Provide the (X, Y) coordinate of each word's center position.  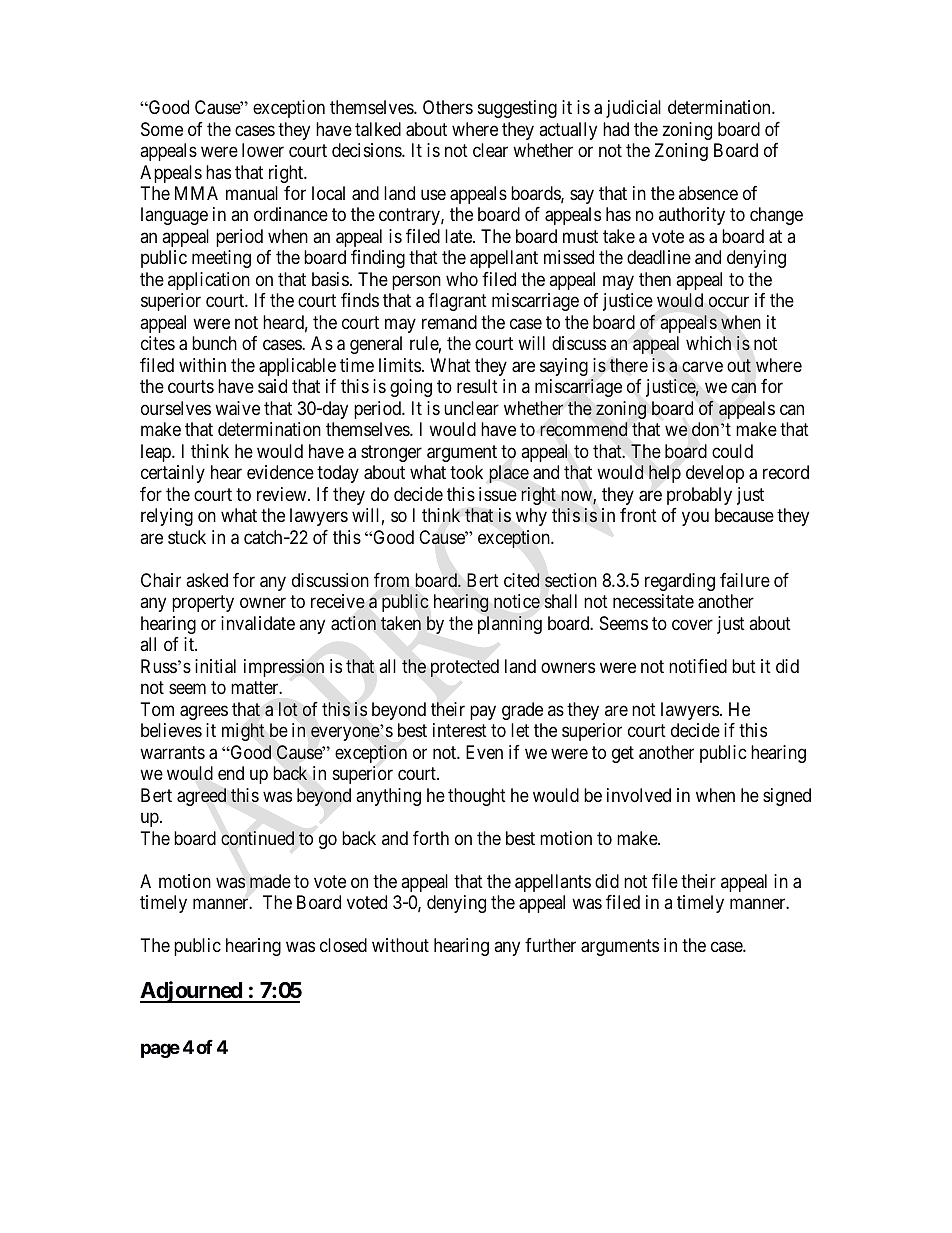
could (732, 451)
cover (692, 624)
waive (237, 408)
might (243, 732)
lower (263, 150)
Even (484, 752)
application (209, 281)
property (203, 603)
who (462, 279)
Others (448, 107)
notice (517, 601)
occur (729, 302)
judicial (633, 109)
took (466, 472)
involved (639, 795)
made (270, 881)
